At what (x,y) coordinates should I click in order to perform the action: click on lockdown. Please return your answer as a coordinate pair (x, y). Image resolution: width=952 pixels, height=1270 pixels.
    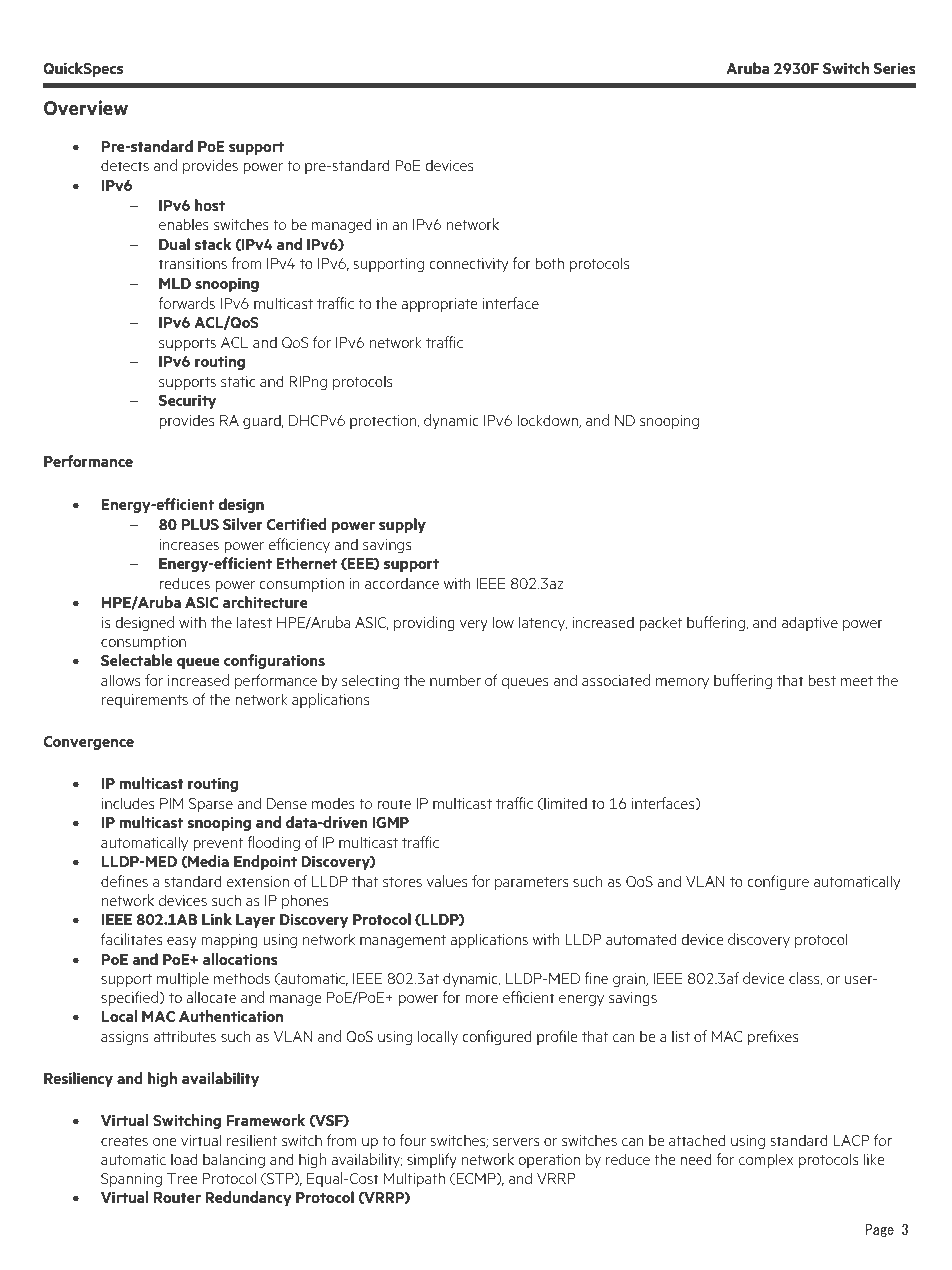
    Looking at the image, I should click on (548, 421).
